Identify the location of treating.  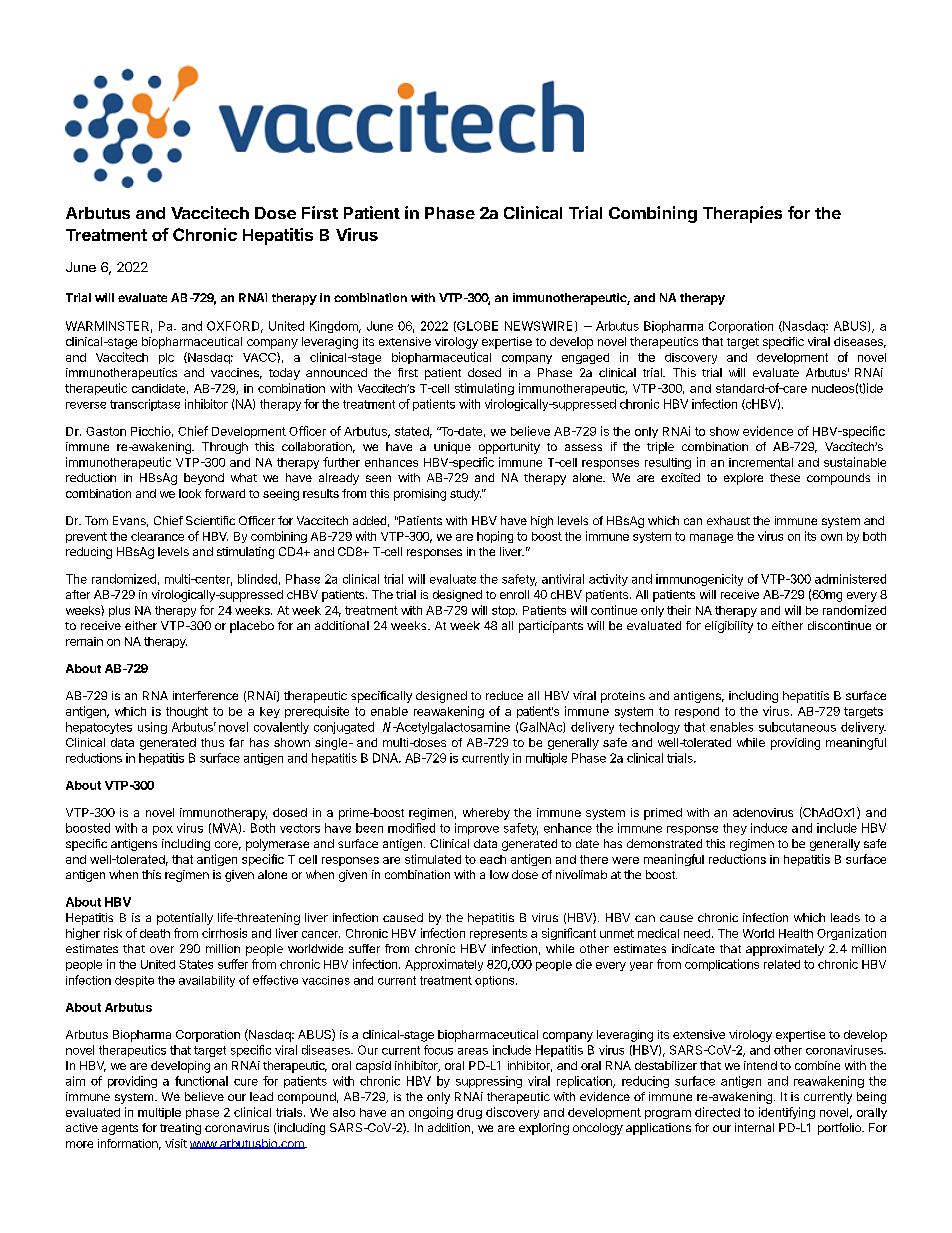
(180, 1129).
